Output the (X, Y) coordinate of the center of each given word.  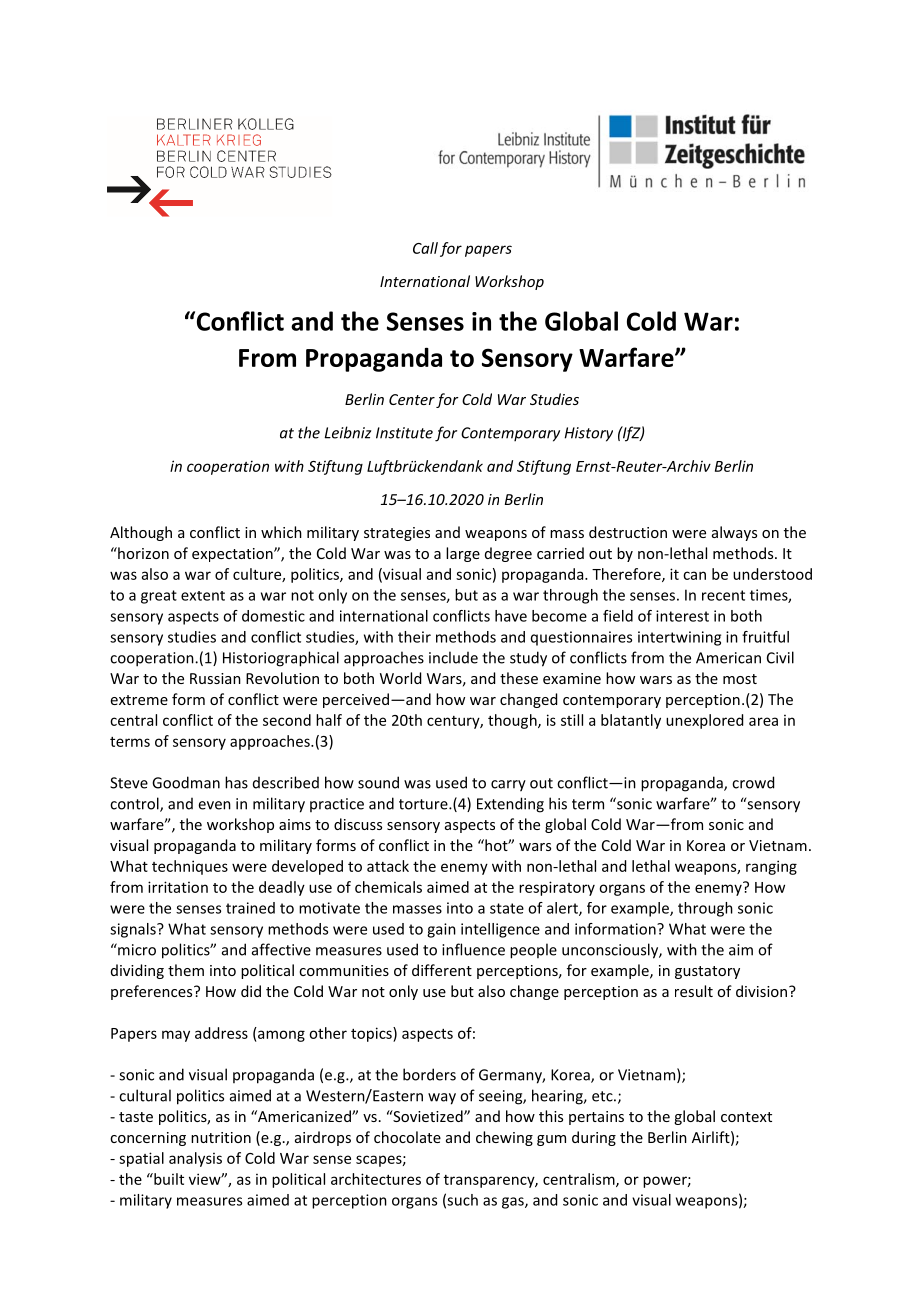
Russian (215, 678)
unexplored (704, 721)
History (589, 434)
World (400, 678)
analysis (195, 1159)
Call (425, 248)
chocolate (407, 1137)
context (746, 1117)
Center (412, 399)
